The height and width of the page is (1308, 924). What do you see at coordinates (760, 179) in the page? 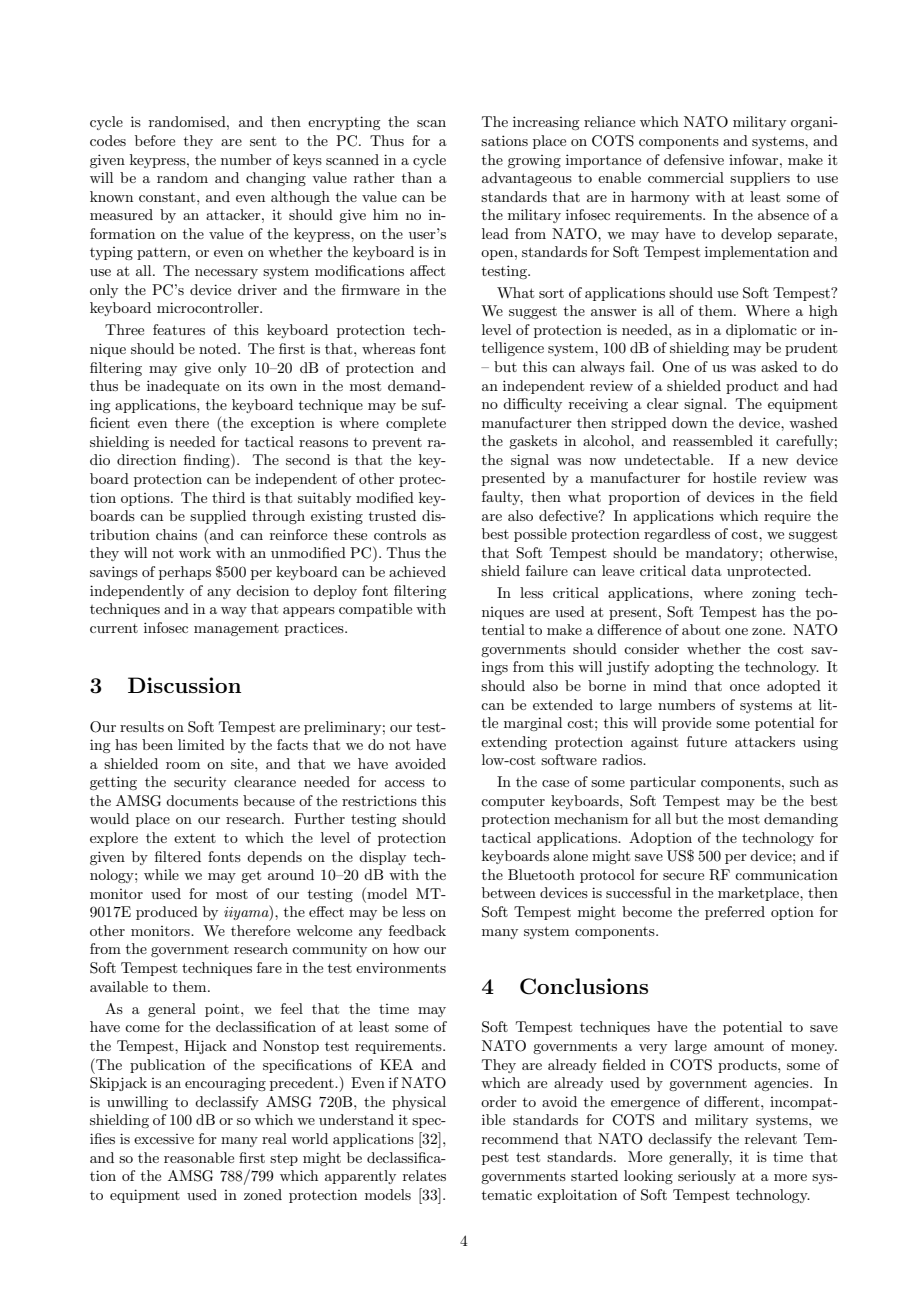
I see `suppliers` at bounding box center [760, 179].
